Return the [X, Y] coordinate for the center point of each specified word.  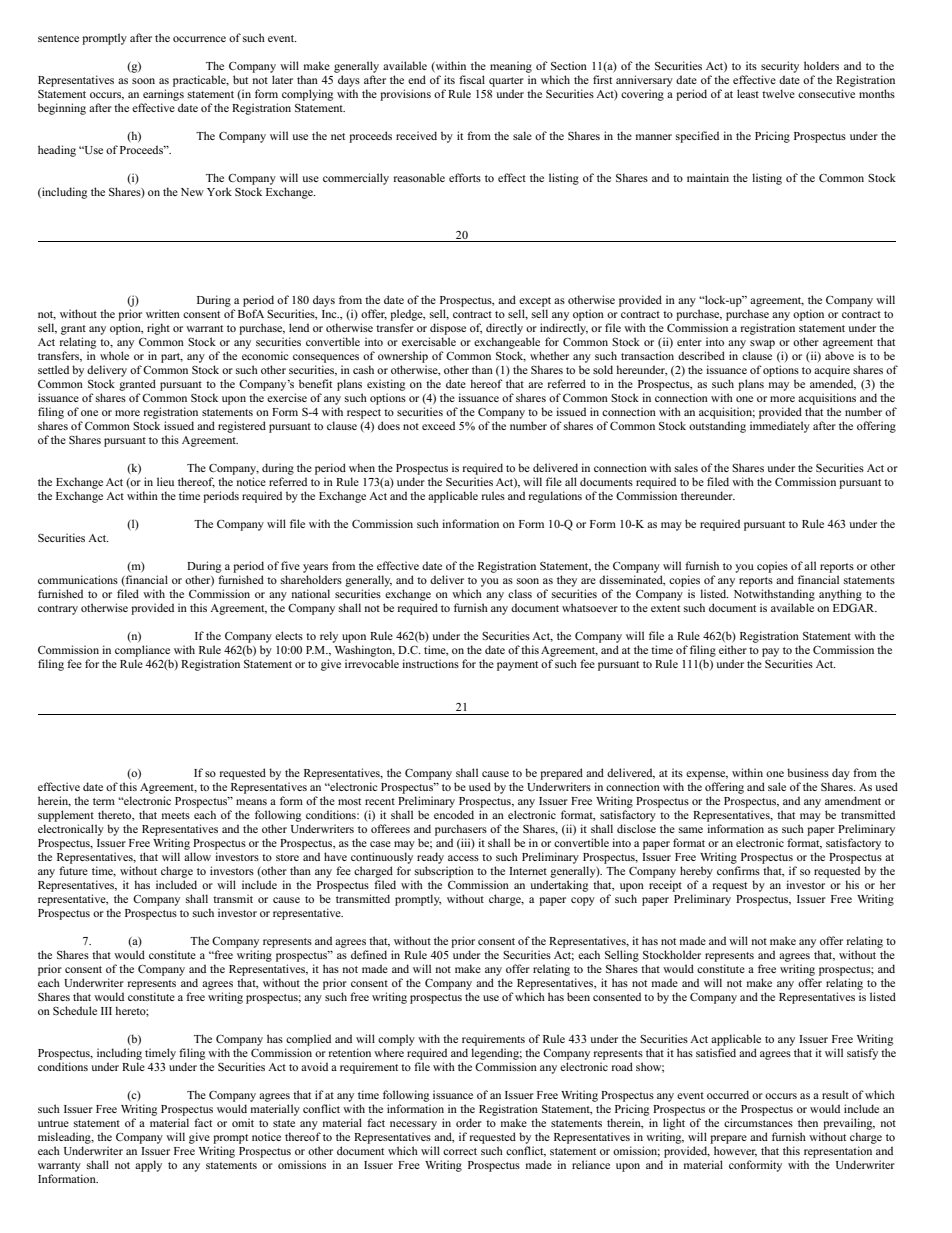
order [469, 1122]
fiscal [472, 79]
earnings [163, 95]
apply [148, 1166]
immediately [780, 427]
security [780, 67]
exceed [438, 425]
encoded [454, 814]
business [808, 772]
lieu [165, 481]
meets [176, 815]
